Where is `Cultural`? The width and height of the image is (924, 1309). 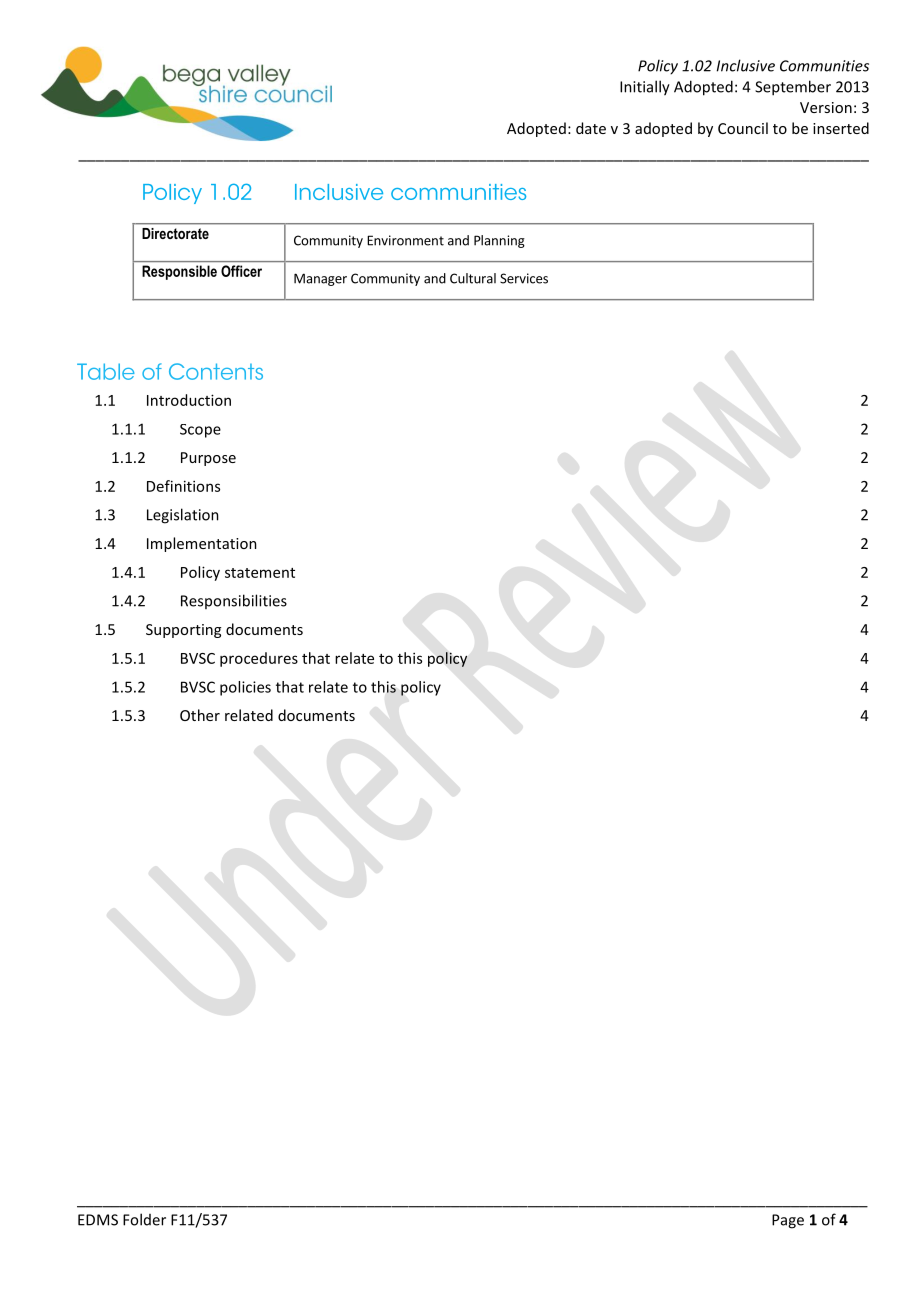
Cultural is located at coordinates (473, 278).
